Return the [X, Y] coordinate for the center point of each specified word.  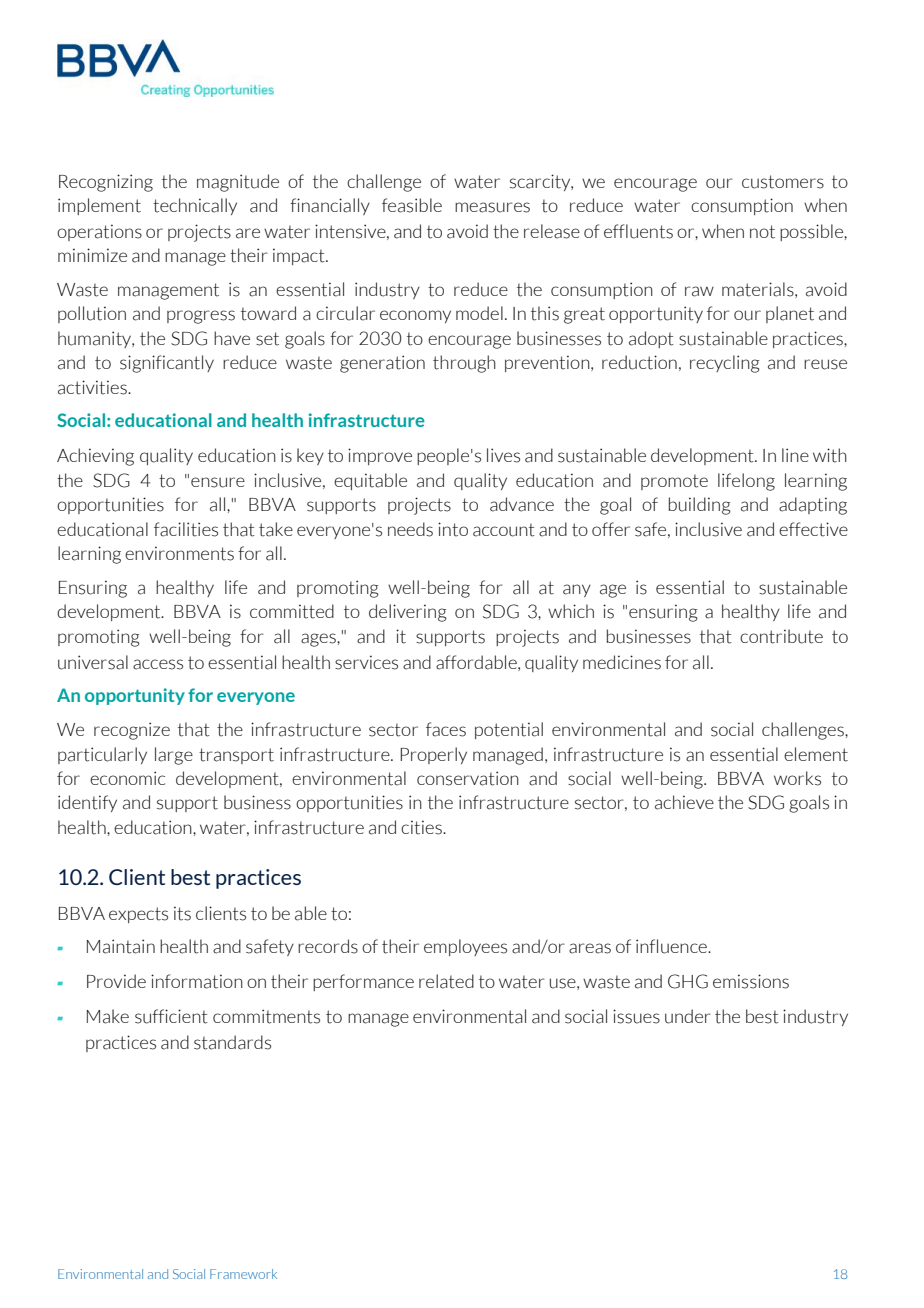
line [795, 455]
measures [492, 207]
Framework [243, 1274]
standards [232, 1042]
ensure [218, 482]
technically [195, 206]
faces [446, 729]
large [174, 756]
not [762, 232]
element [816, 754]
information [197, 981]
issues [636, 1016]
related [446, 981]
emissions [751, 981]
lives [503, 455]
